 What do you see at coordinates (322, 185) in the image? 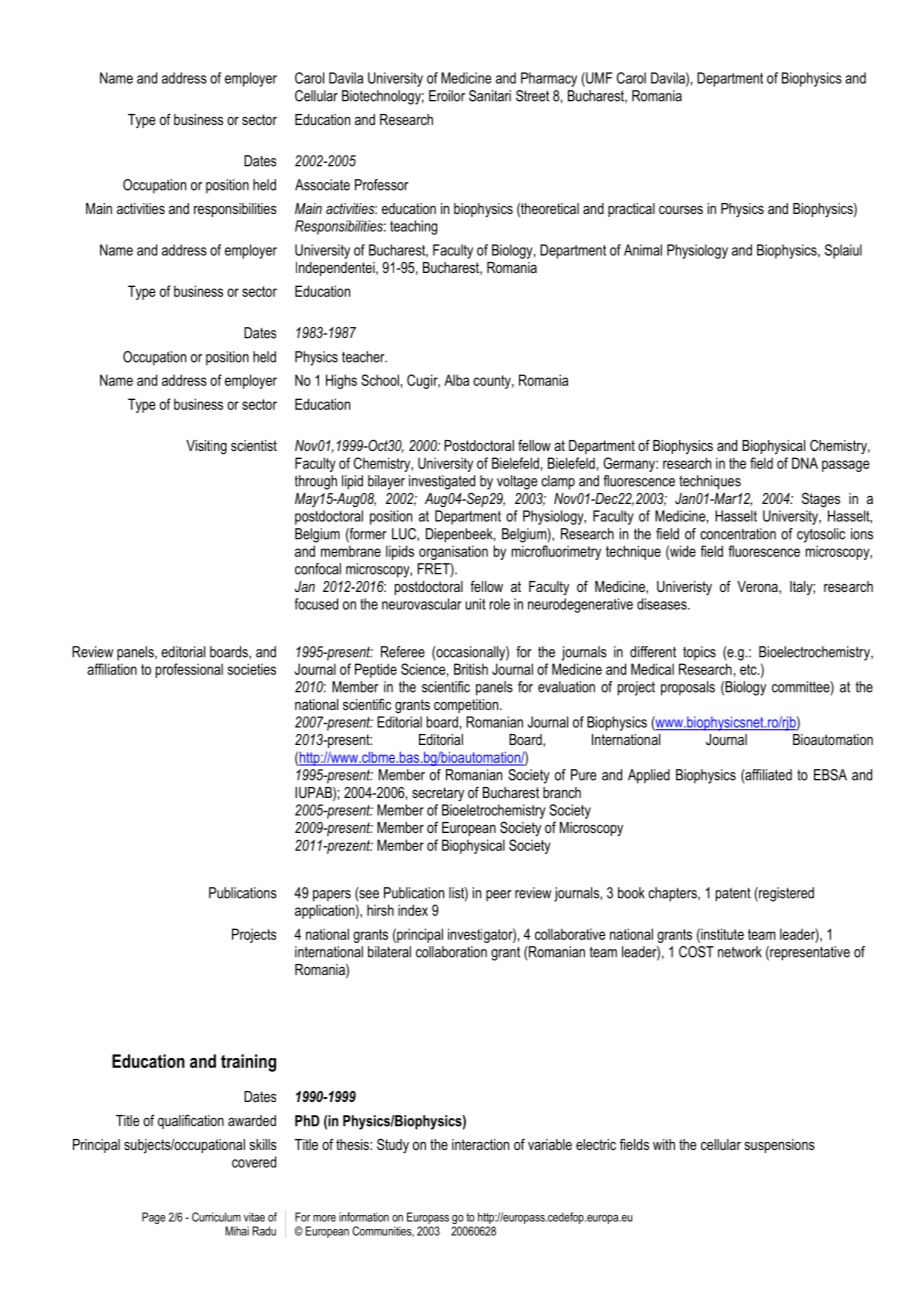
I see `Associate` at bounding box center [322, 185].
